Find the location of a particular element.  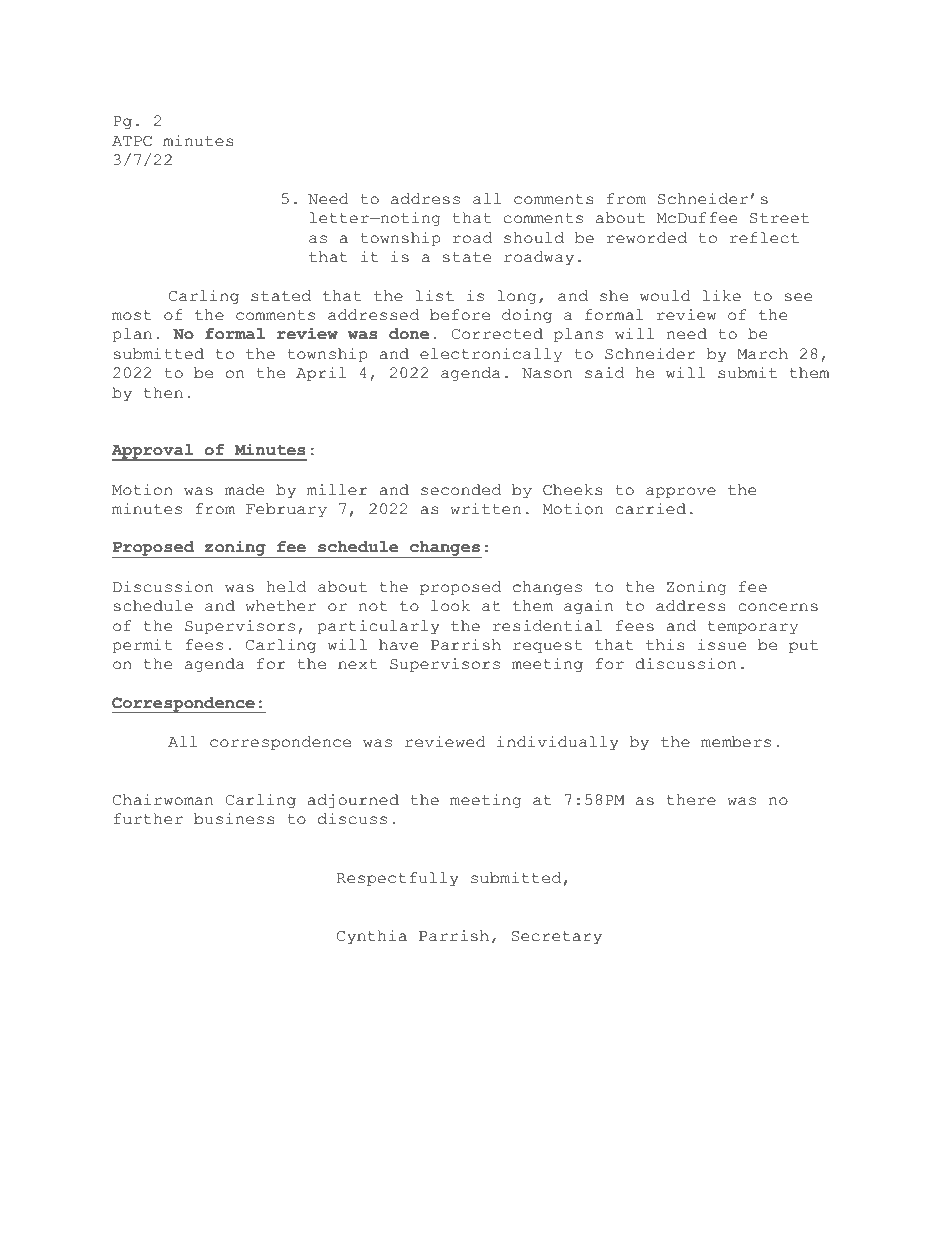

seconded is located at coordinates (461, 490).
